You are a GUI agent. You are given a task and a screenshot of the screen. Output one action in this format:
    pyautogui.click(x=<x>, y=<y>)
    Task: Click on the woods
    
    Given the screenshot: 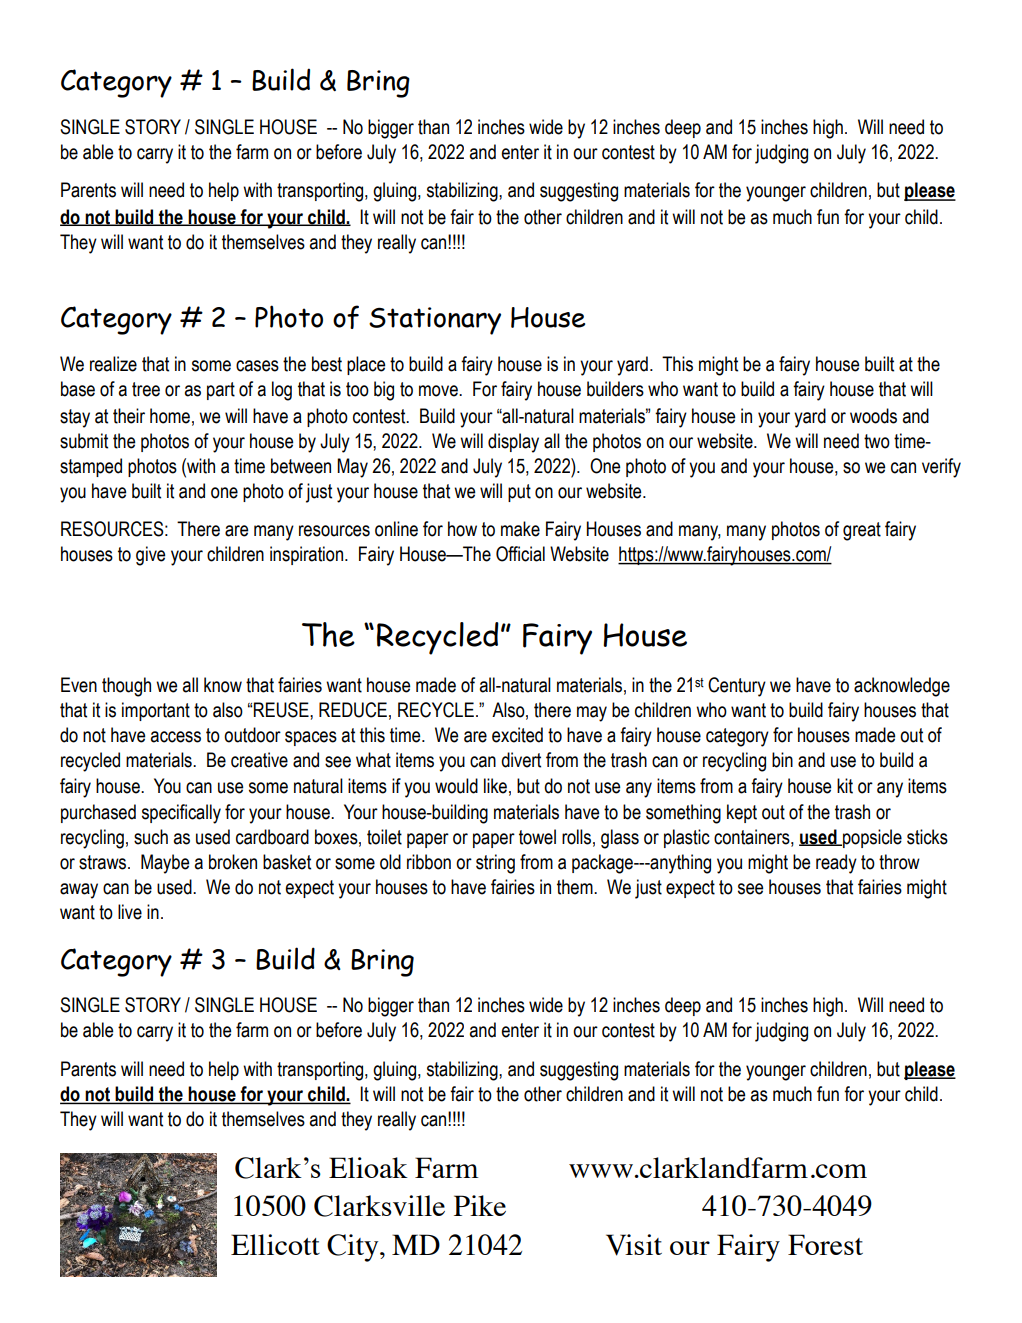 What is the action you would take?
    pyautogui.click(x=873, y=416)
